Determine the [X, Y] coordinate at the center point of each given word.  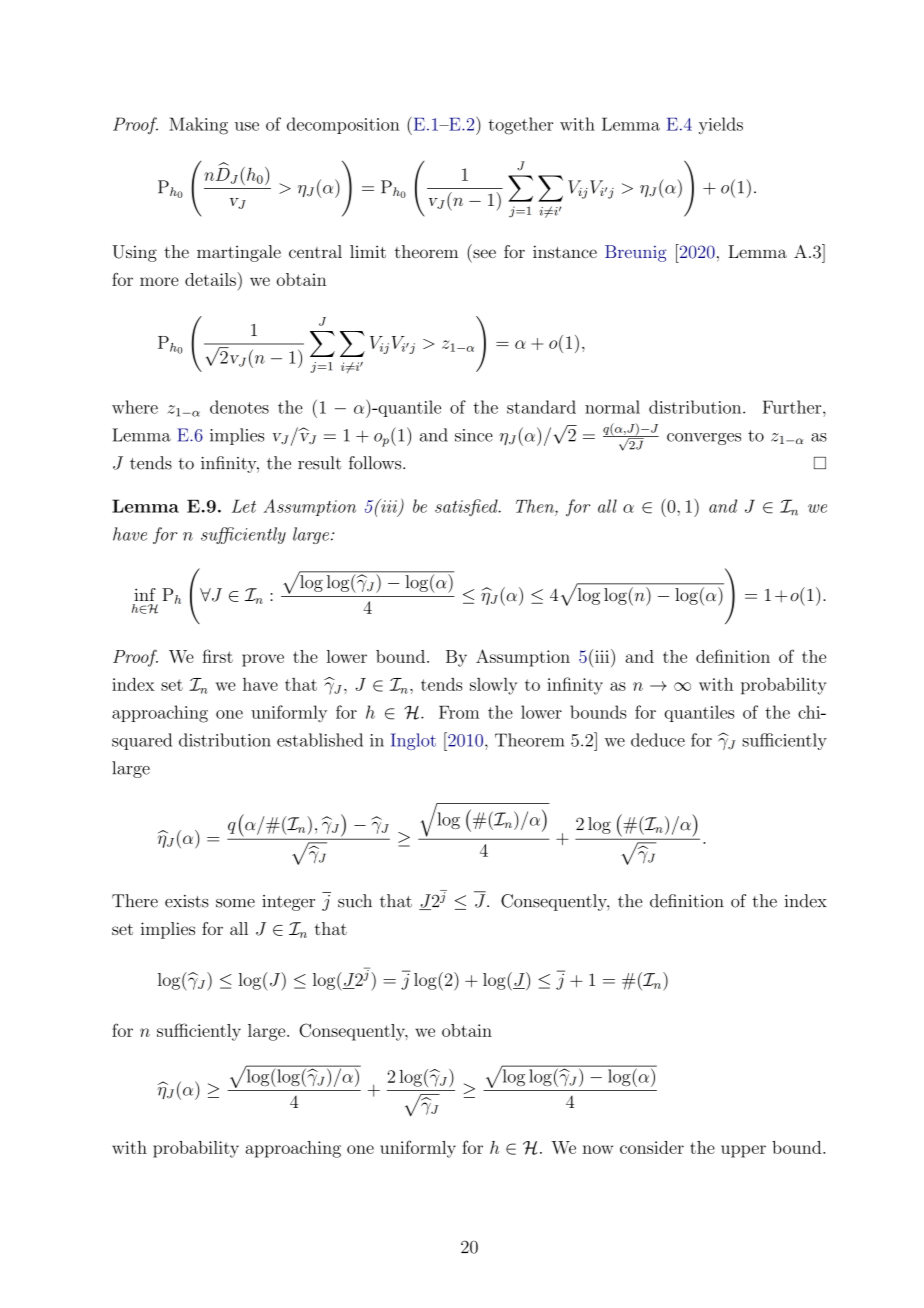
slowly [493, 686]
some [235, 903]
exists [187, 901]
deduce [658, 740]
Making [198, 126]
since [474, 435]
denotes [239, 407]
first [217, 656]
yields [721, 126]
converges [704, 439]
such [355, 901]
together [520, 126]
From [459, 712]
